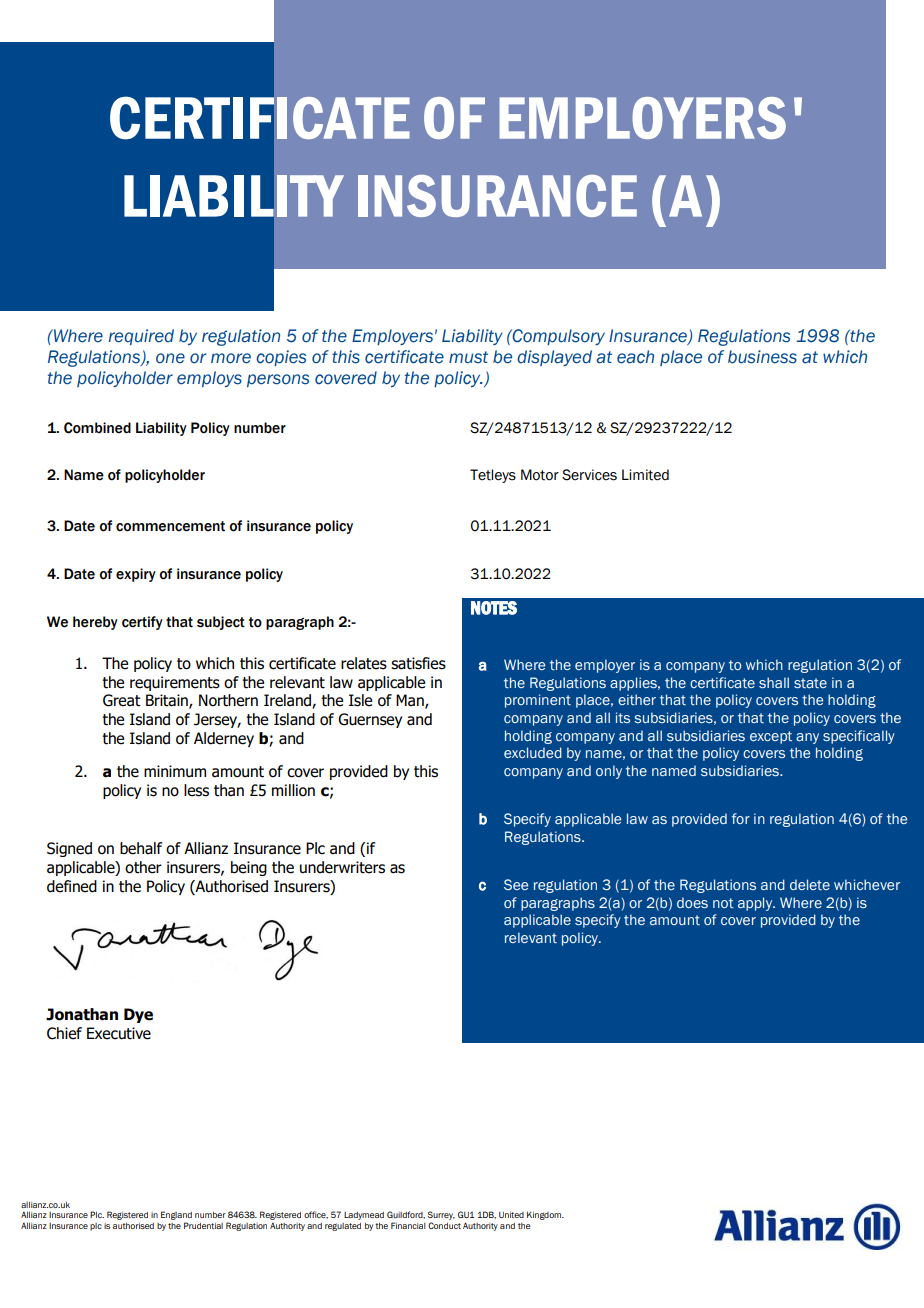  What do you see at coordinates (170, 526) in the document?
I see `commencement` at bounding box center [170, 526].
